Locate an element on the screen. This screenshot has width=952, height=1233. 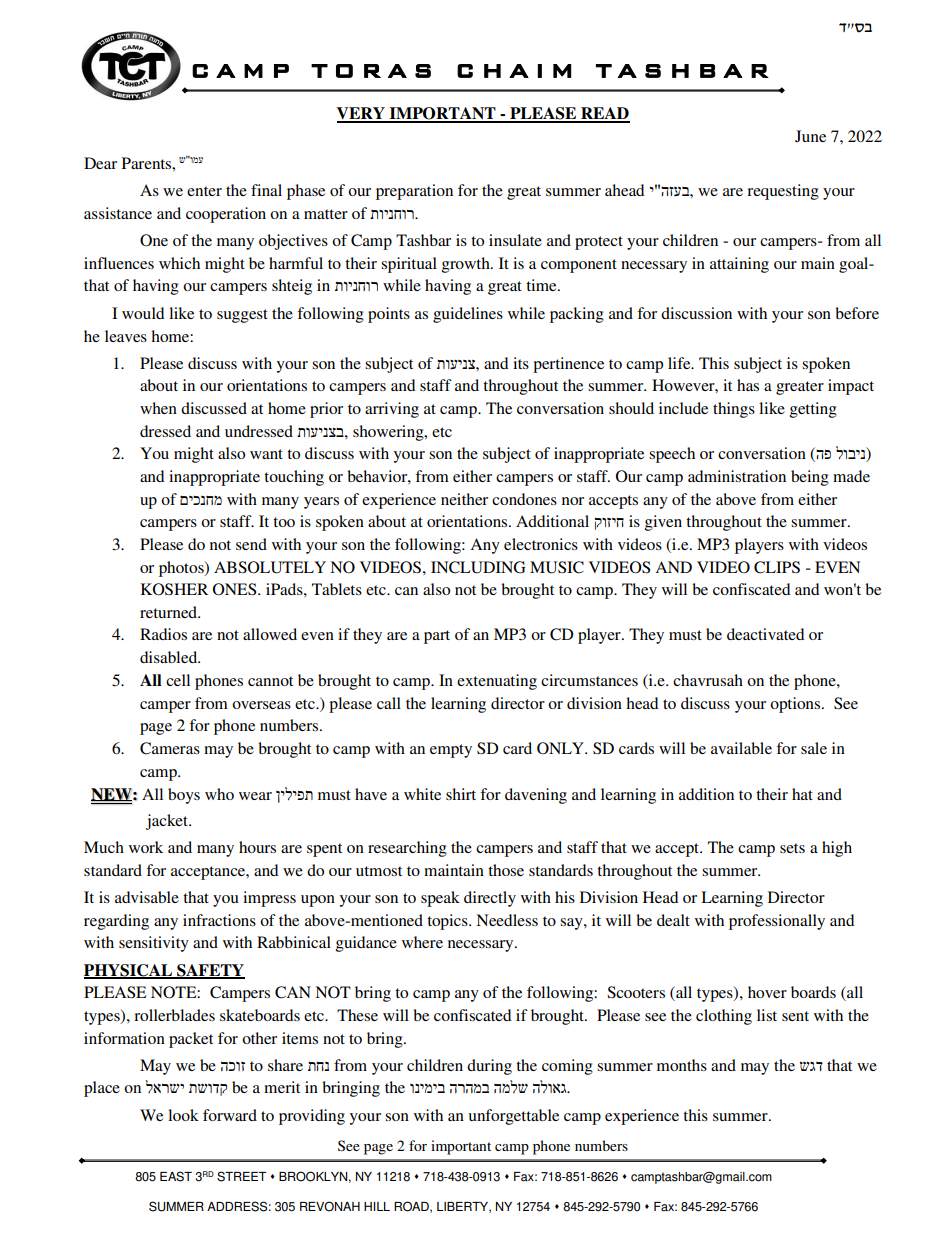
administration is located at coordinates (737, 476).
